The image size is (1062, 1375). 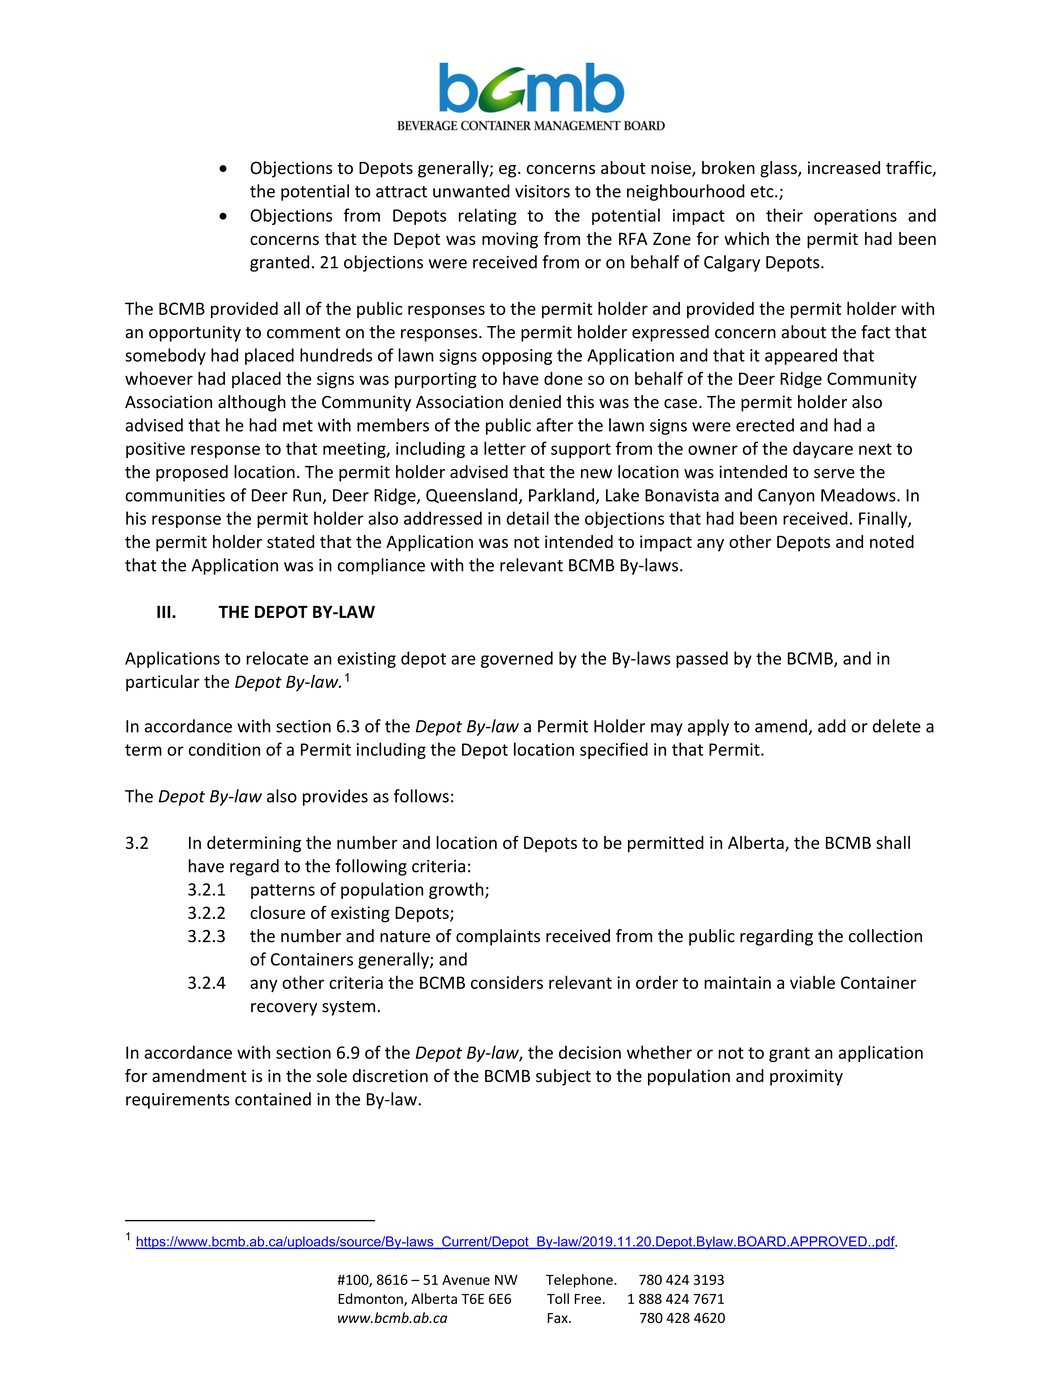 What do you see at coordinates (457, 890) in the screenshot?
I see `growth` at bounding box center [457, 890].
